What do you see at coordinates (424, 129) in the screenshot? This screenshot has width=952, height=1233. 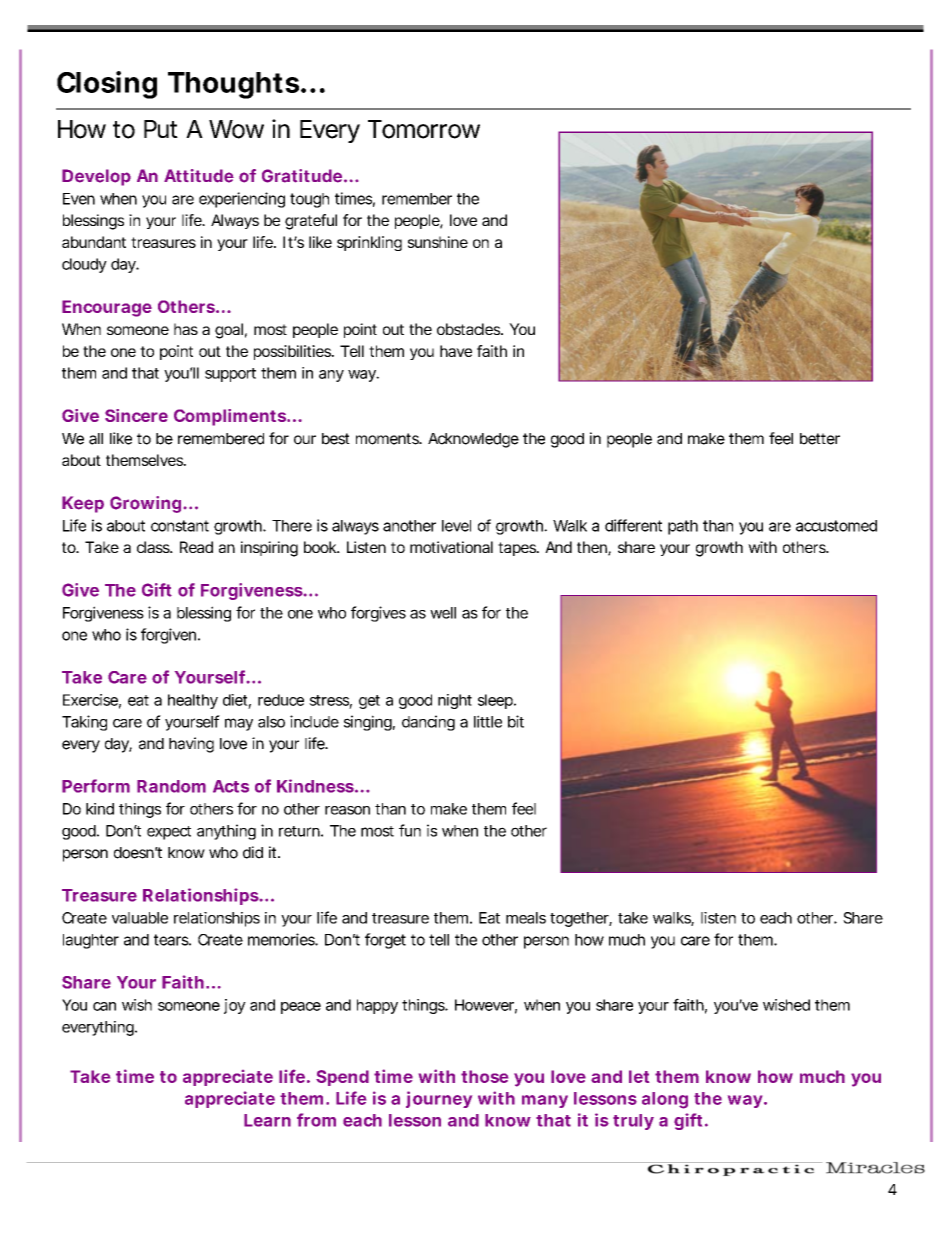 I see `Tomorrow` at bounding box center [424, 129].
